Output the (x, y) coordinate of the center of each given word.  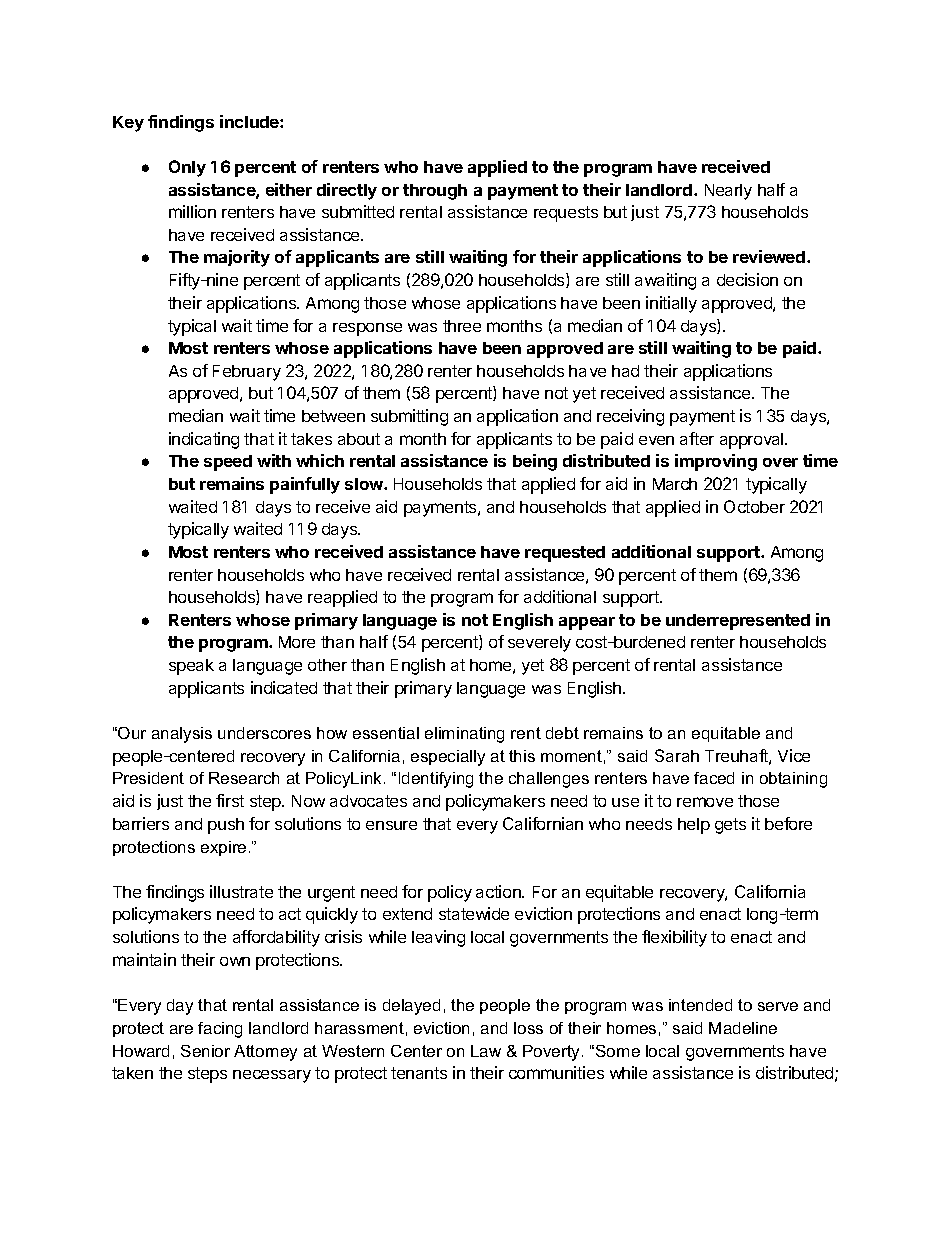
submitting (409, 417)
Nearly (728, 192)
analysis (182, 735)
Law (486, 1051)
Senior (205, 1051)
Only (187, 168)
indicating (204, 440)
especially (448, 758)
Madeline (743, 1028)
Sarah (677, 755)
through (435, 192)
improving (716, 462)
